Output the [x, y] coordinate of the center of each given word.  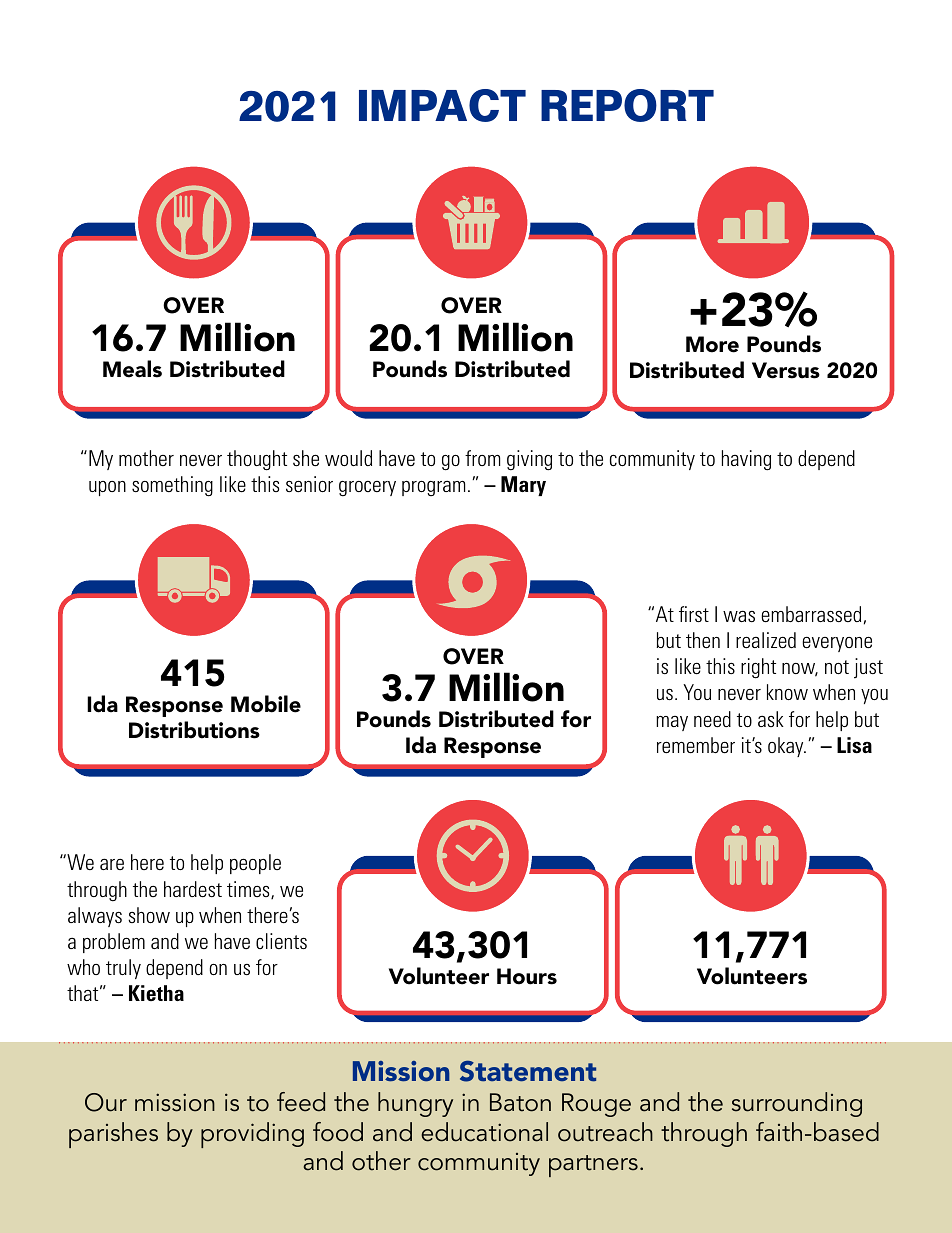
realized [766, 640]
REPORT [627, 105]
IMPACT [442, 105]
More [712, 344]
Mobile [266, 704]
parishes [113, 1135]
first [694, 614]
